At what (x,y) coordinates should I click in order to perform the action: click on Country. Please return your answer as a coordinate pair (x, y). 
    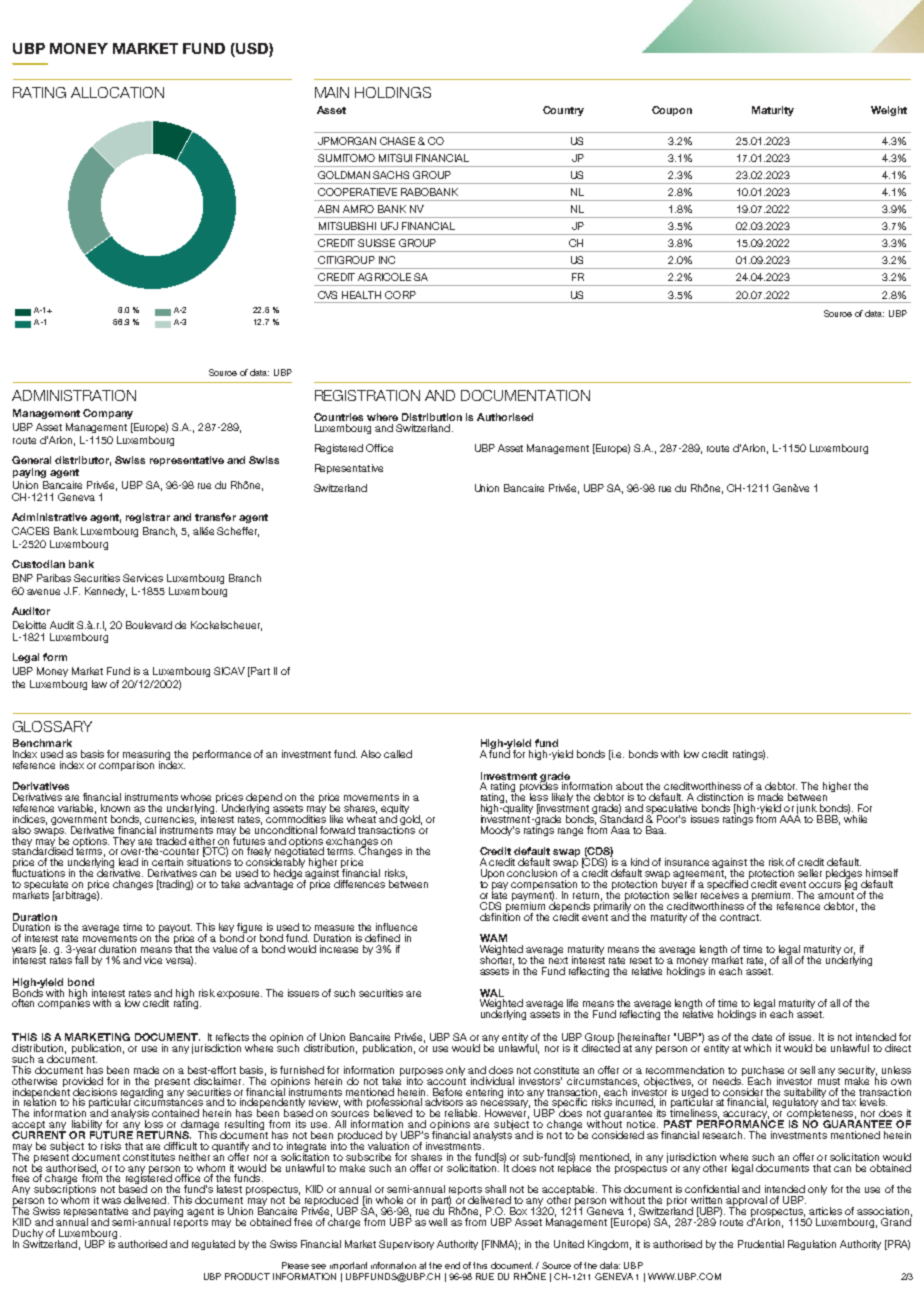
    Looking at the image, I should click on (563, 111).
